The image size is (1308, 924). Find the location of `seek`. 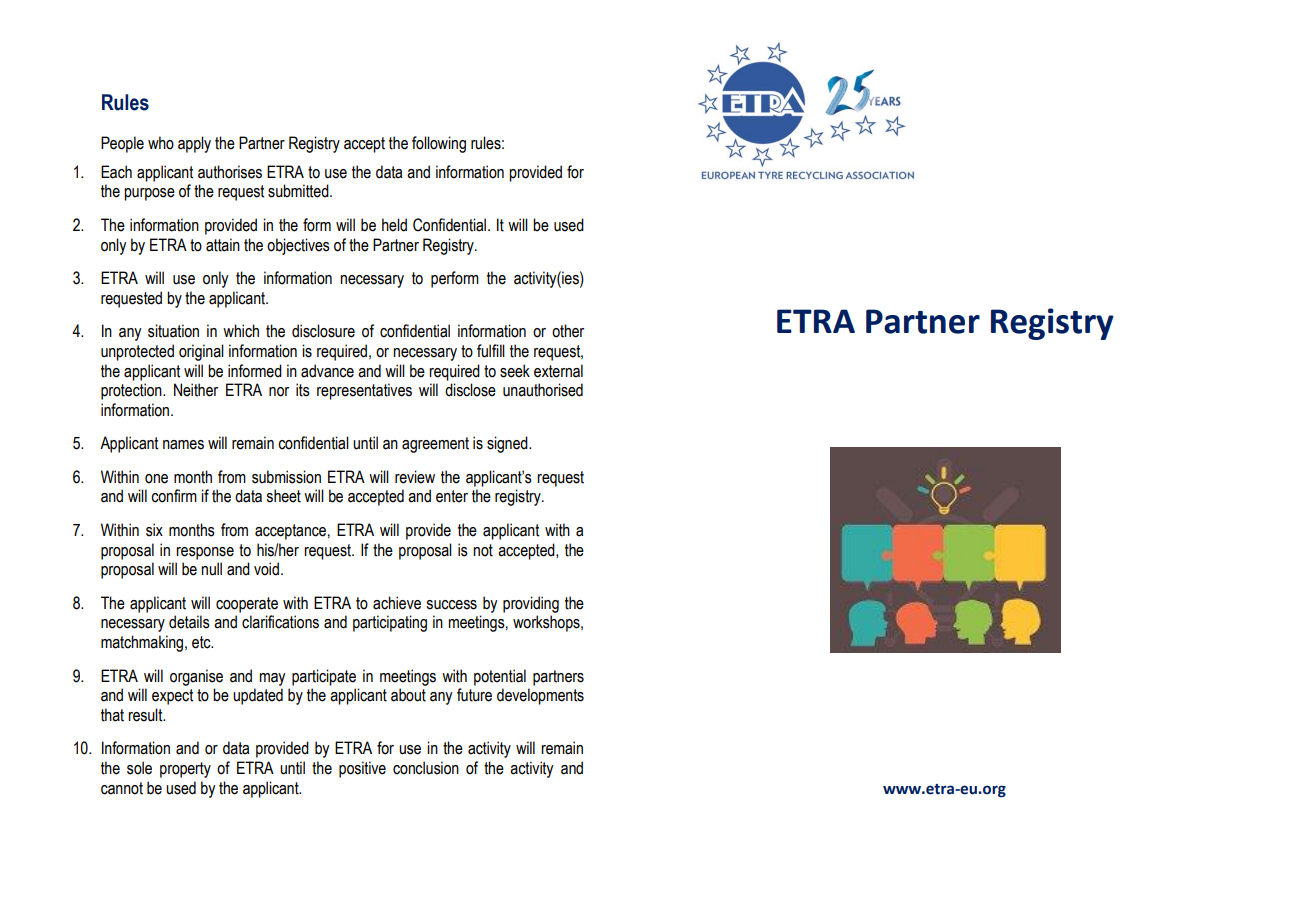

seek is located at coordinates (515, 371).
